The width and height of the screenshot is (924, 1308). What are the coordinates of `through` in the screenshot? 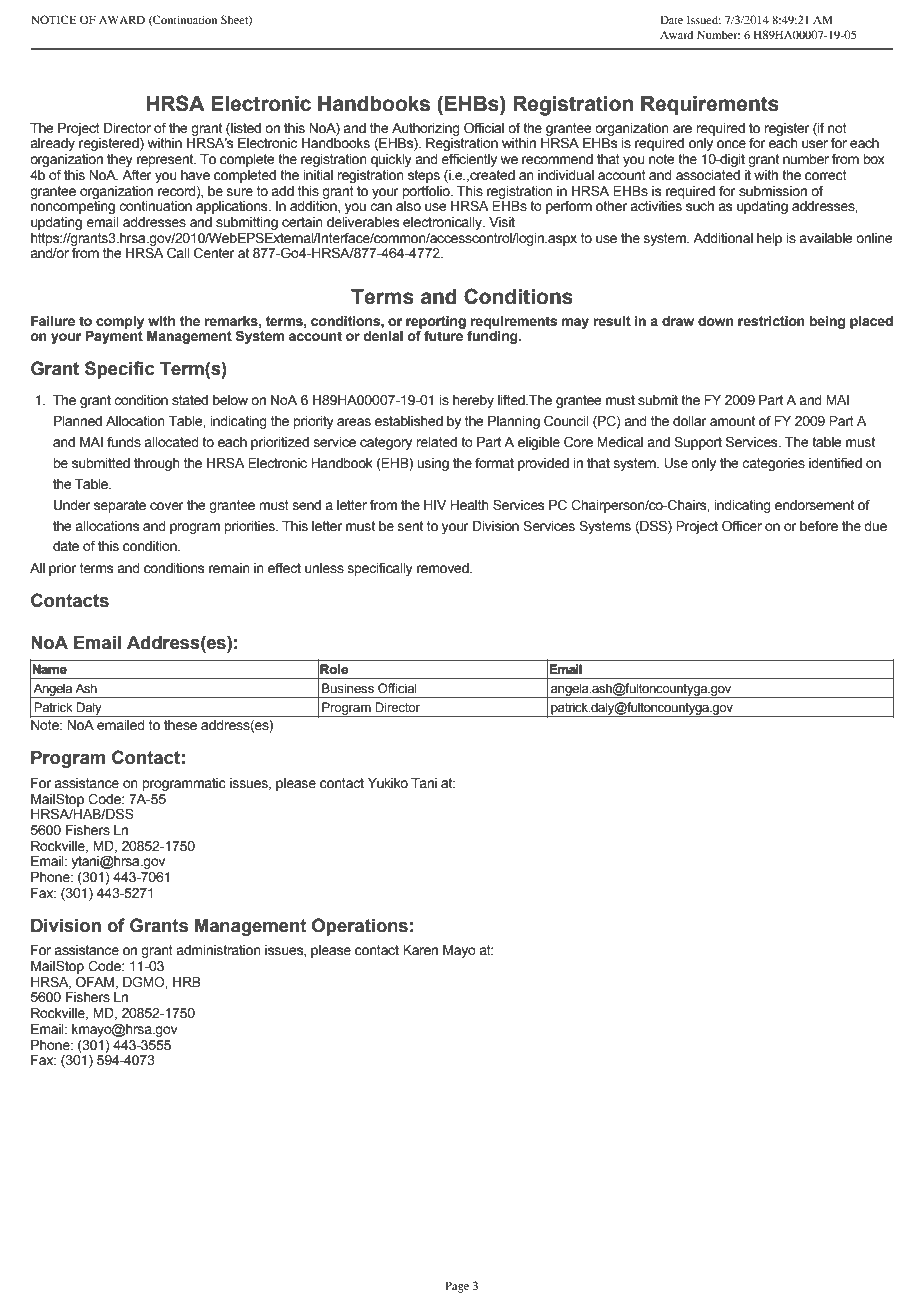 It's located at (157, 464).
